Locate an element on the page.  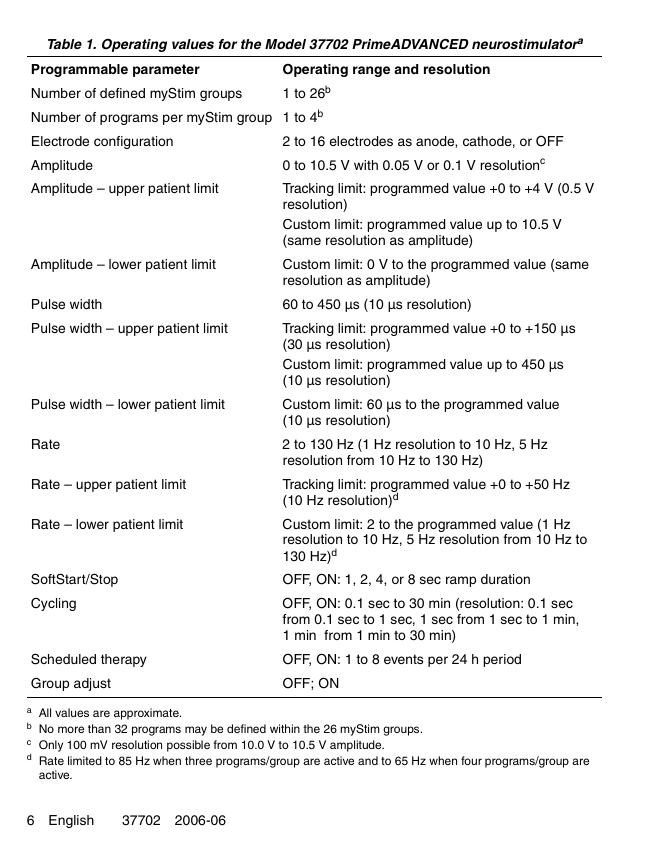
range is located at coordinates (371, 71).
